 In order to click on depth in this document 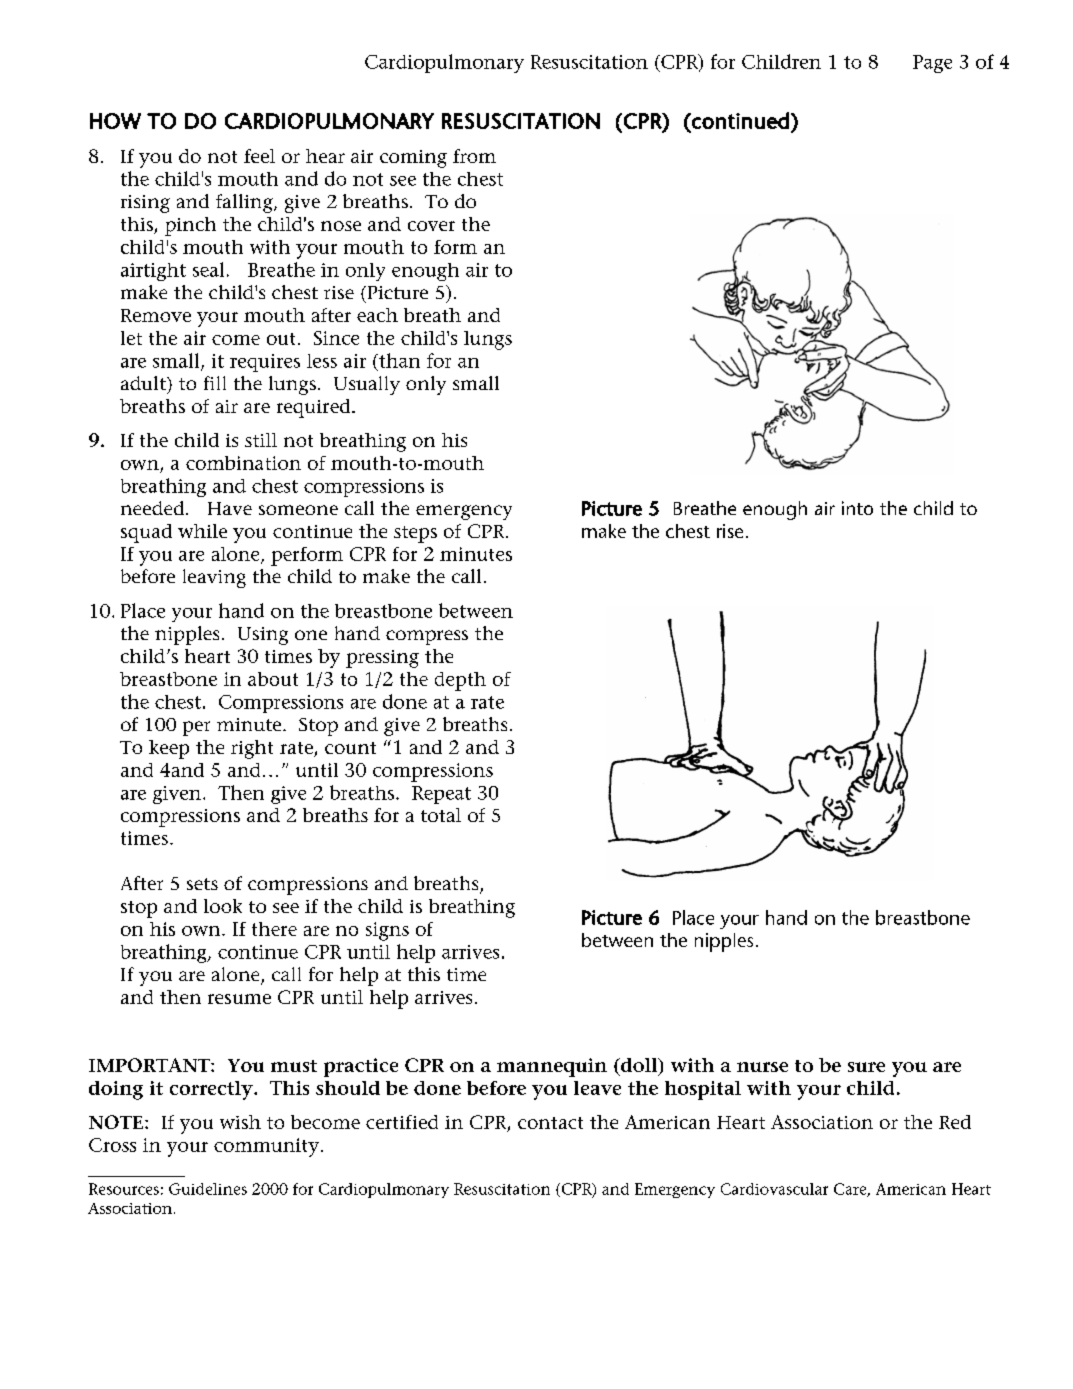, I will do `click(460, 681)`.
